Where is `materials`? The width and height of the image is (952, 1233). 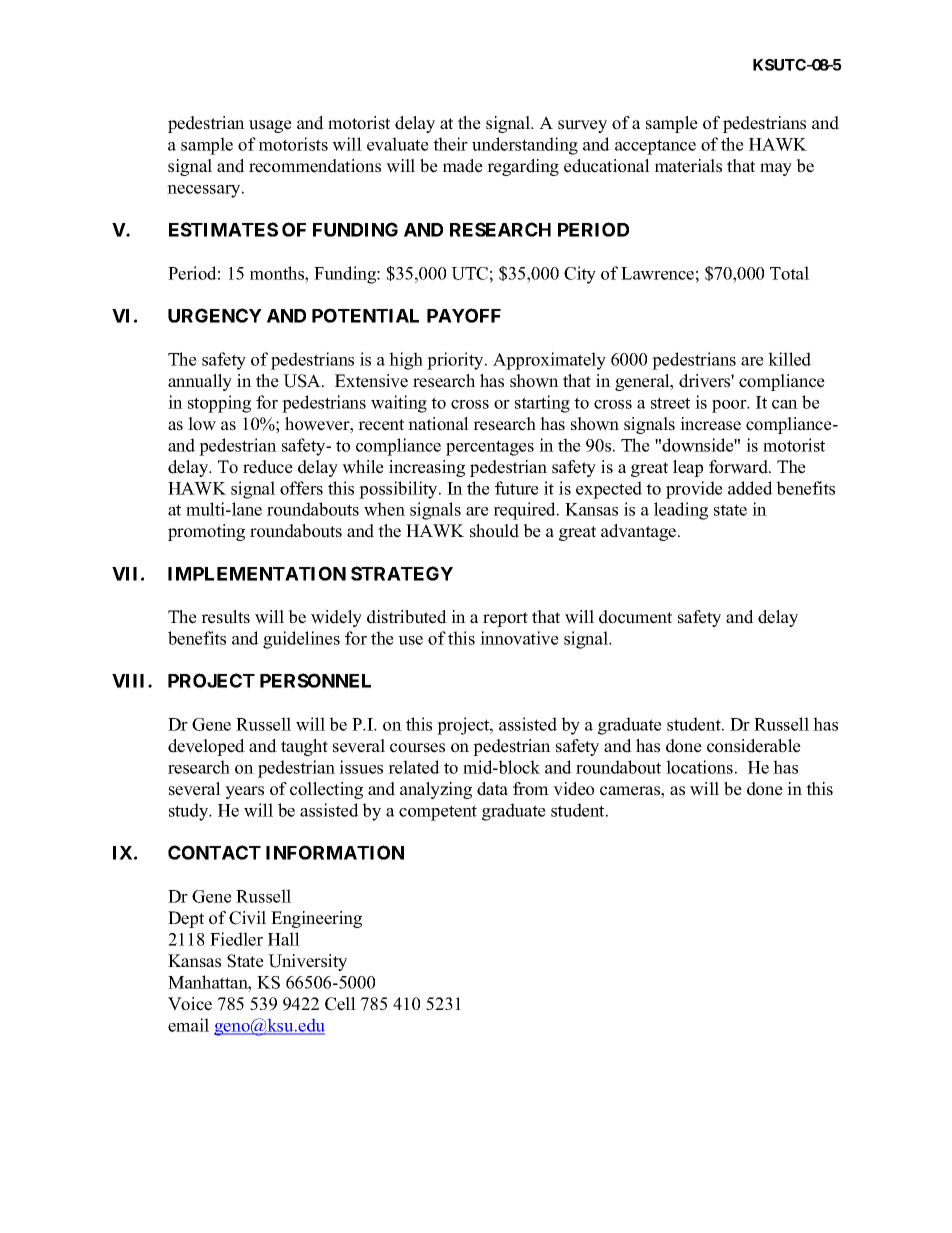 materials is located at coordinates (688, 166).
